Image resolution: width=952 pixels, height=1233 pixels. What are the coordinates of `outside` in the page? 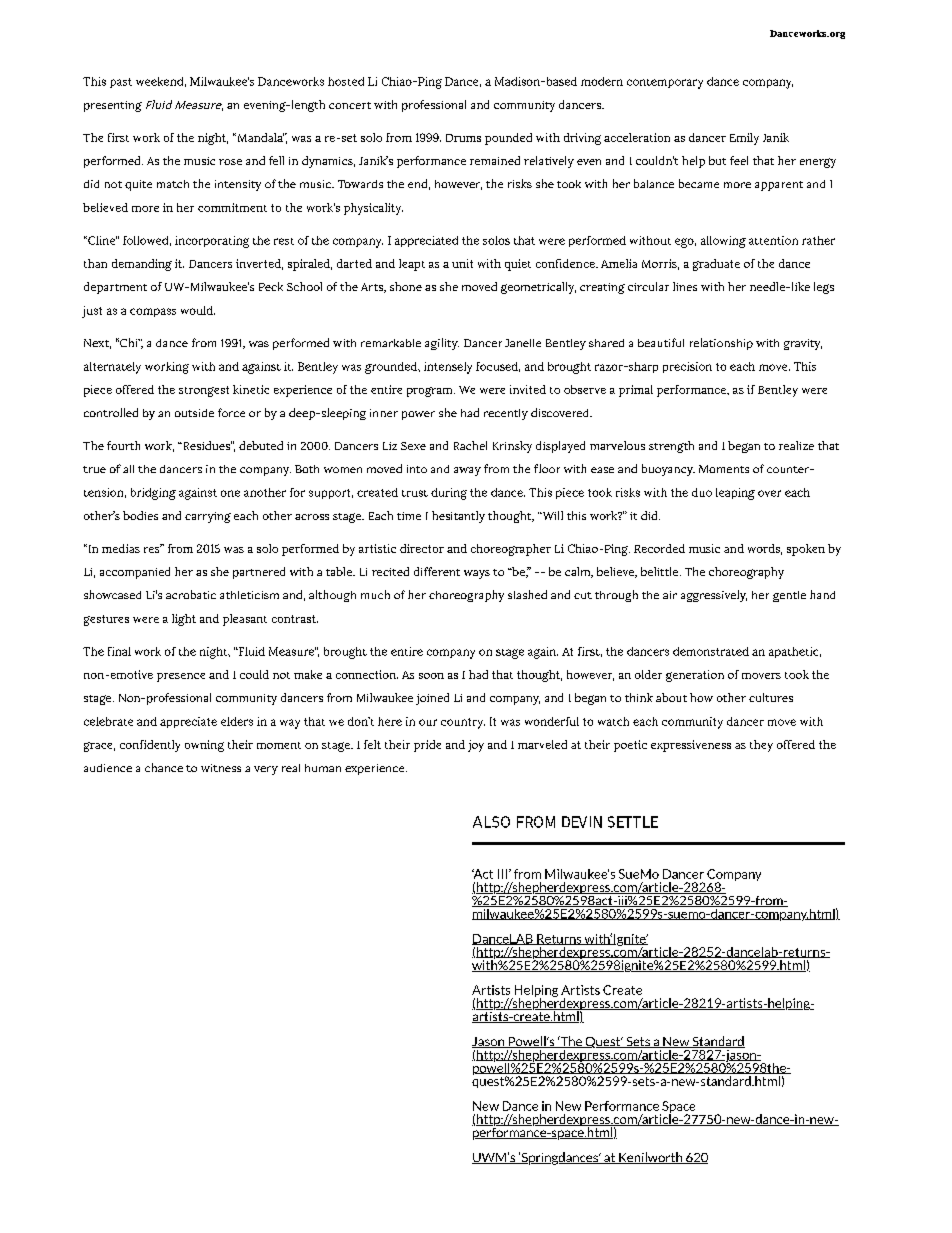 It's located at (194, 413).
